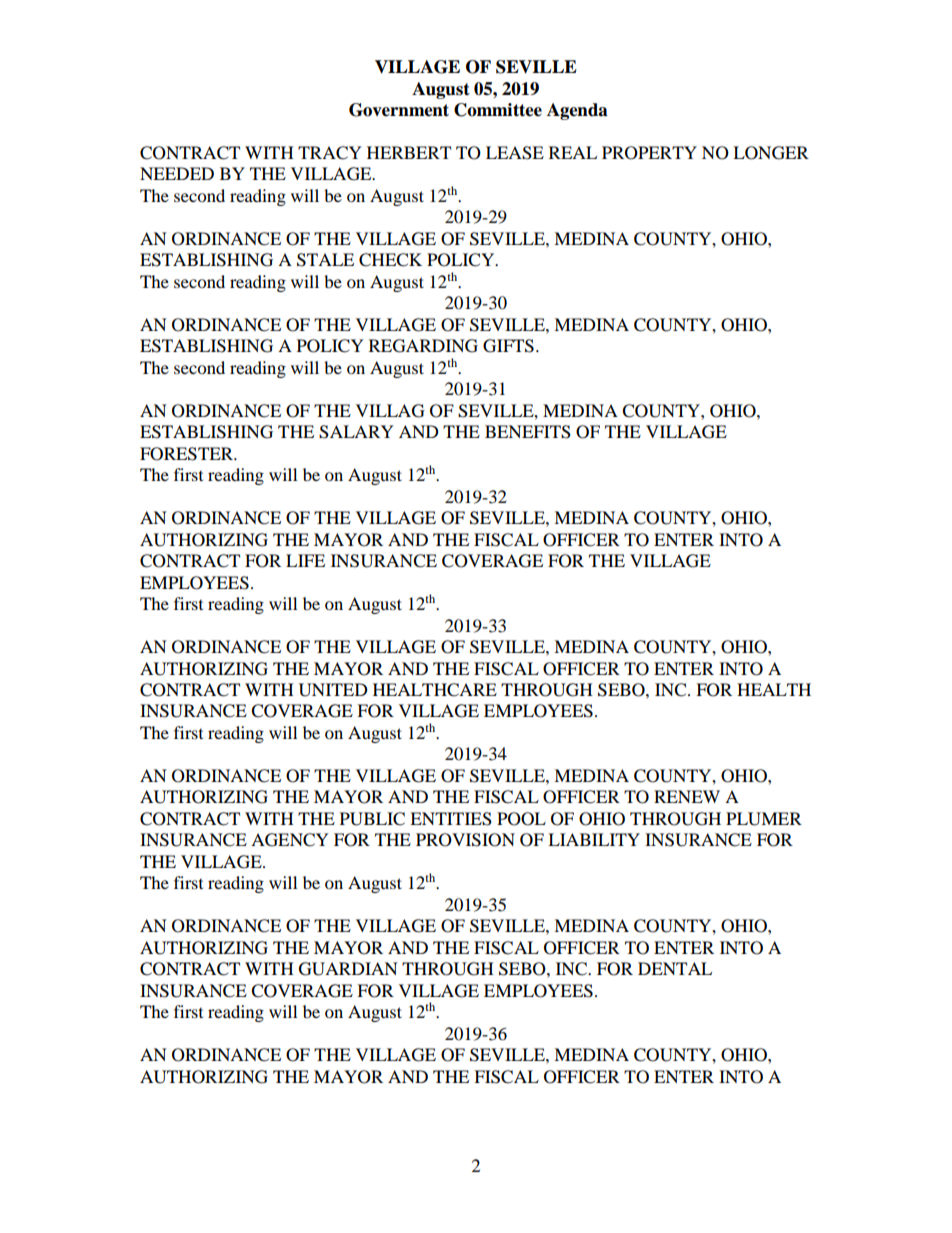  I want to click on RENEW, so click(687, 796).
